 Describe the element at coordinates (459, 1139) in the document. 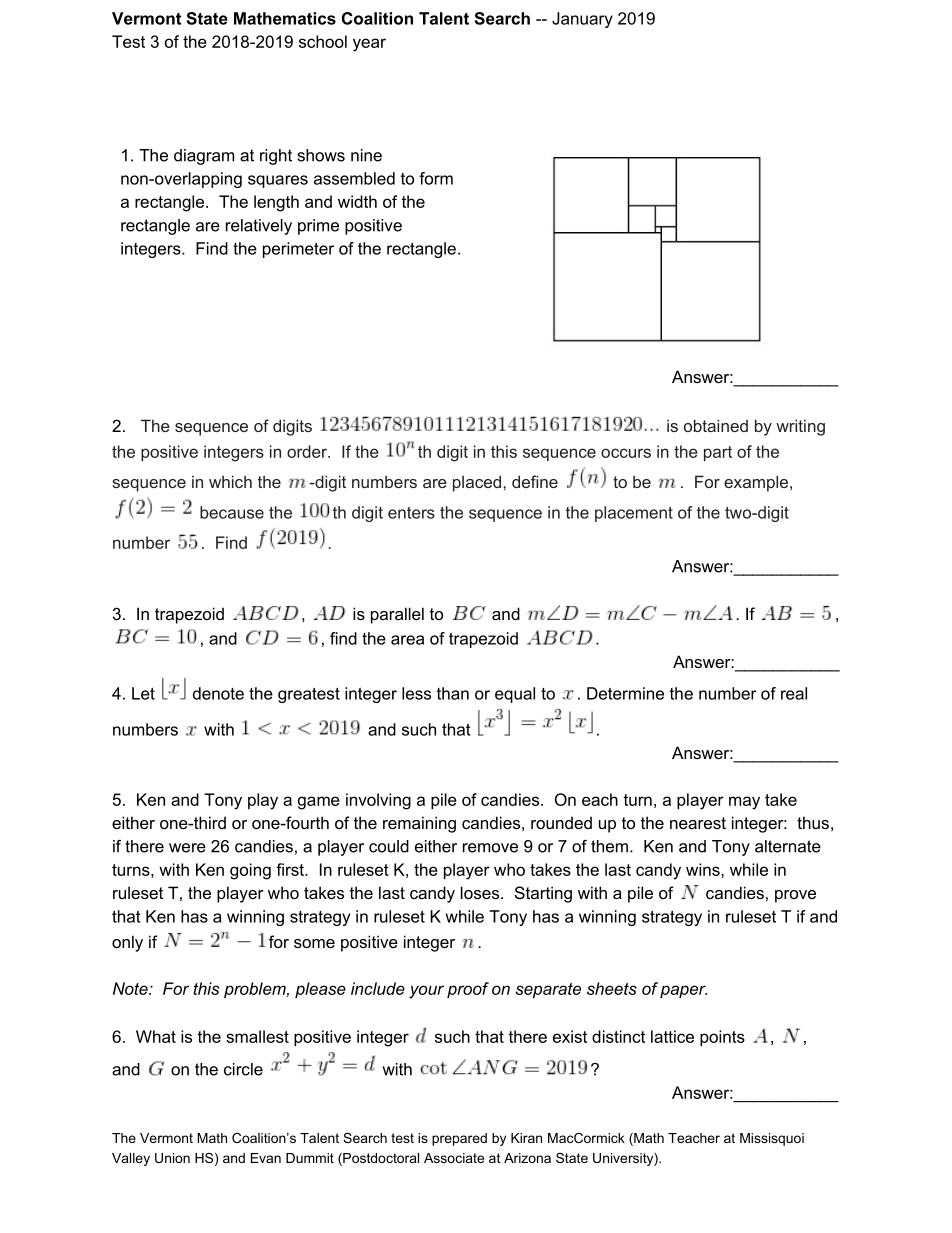

I see `prepared` at that location.
